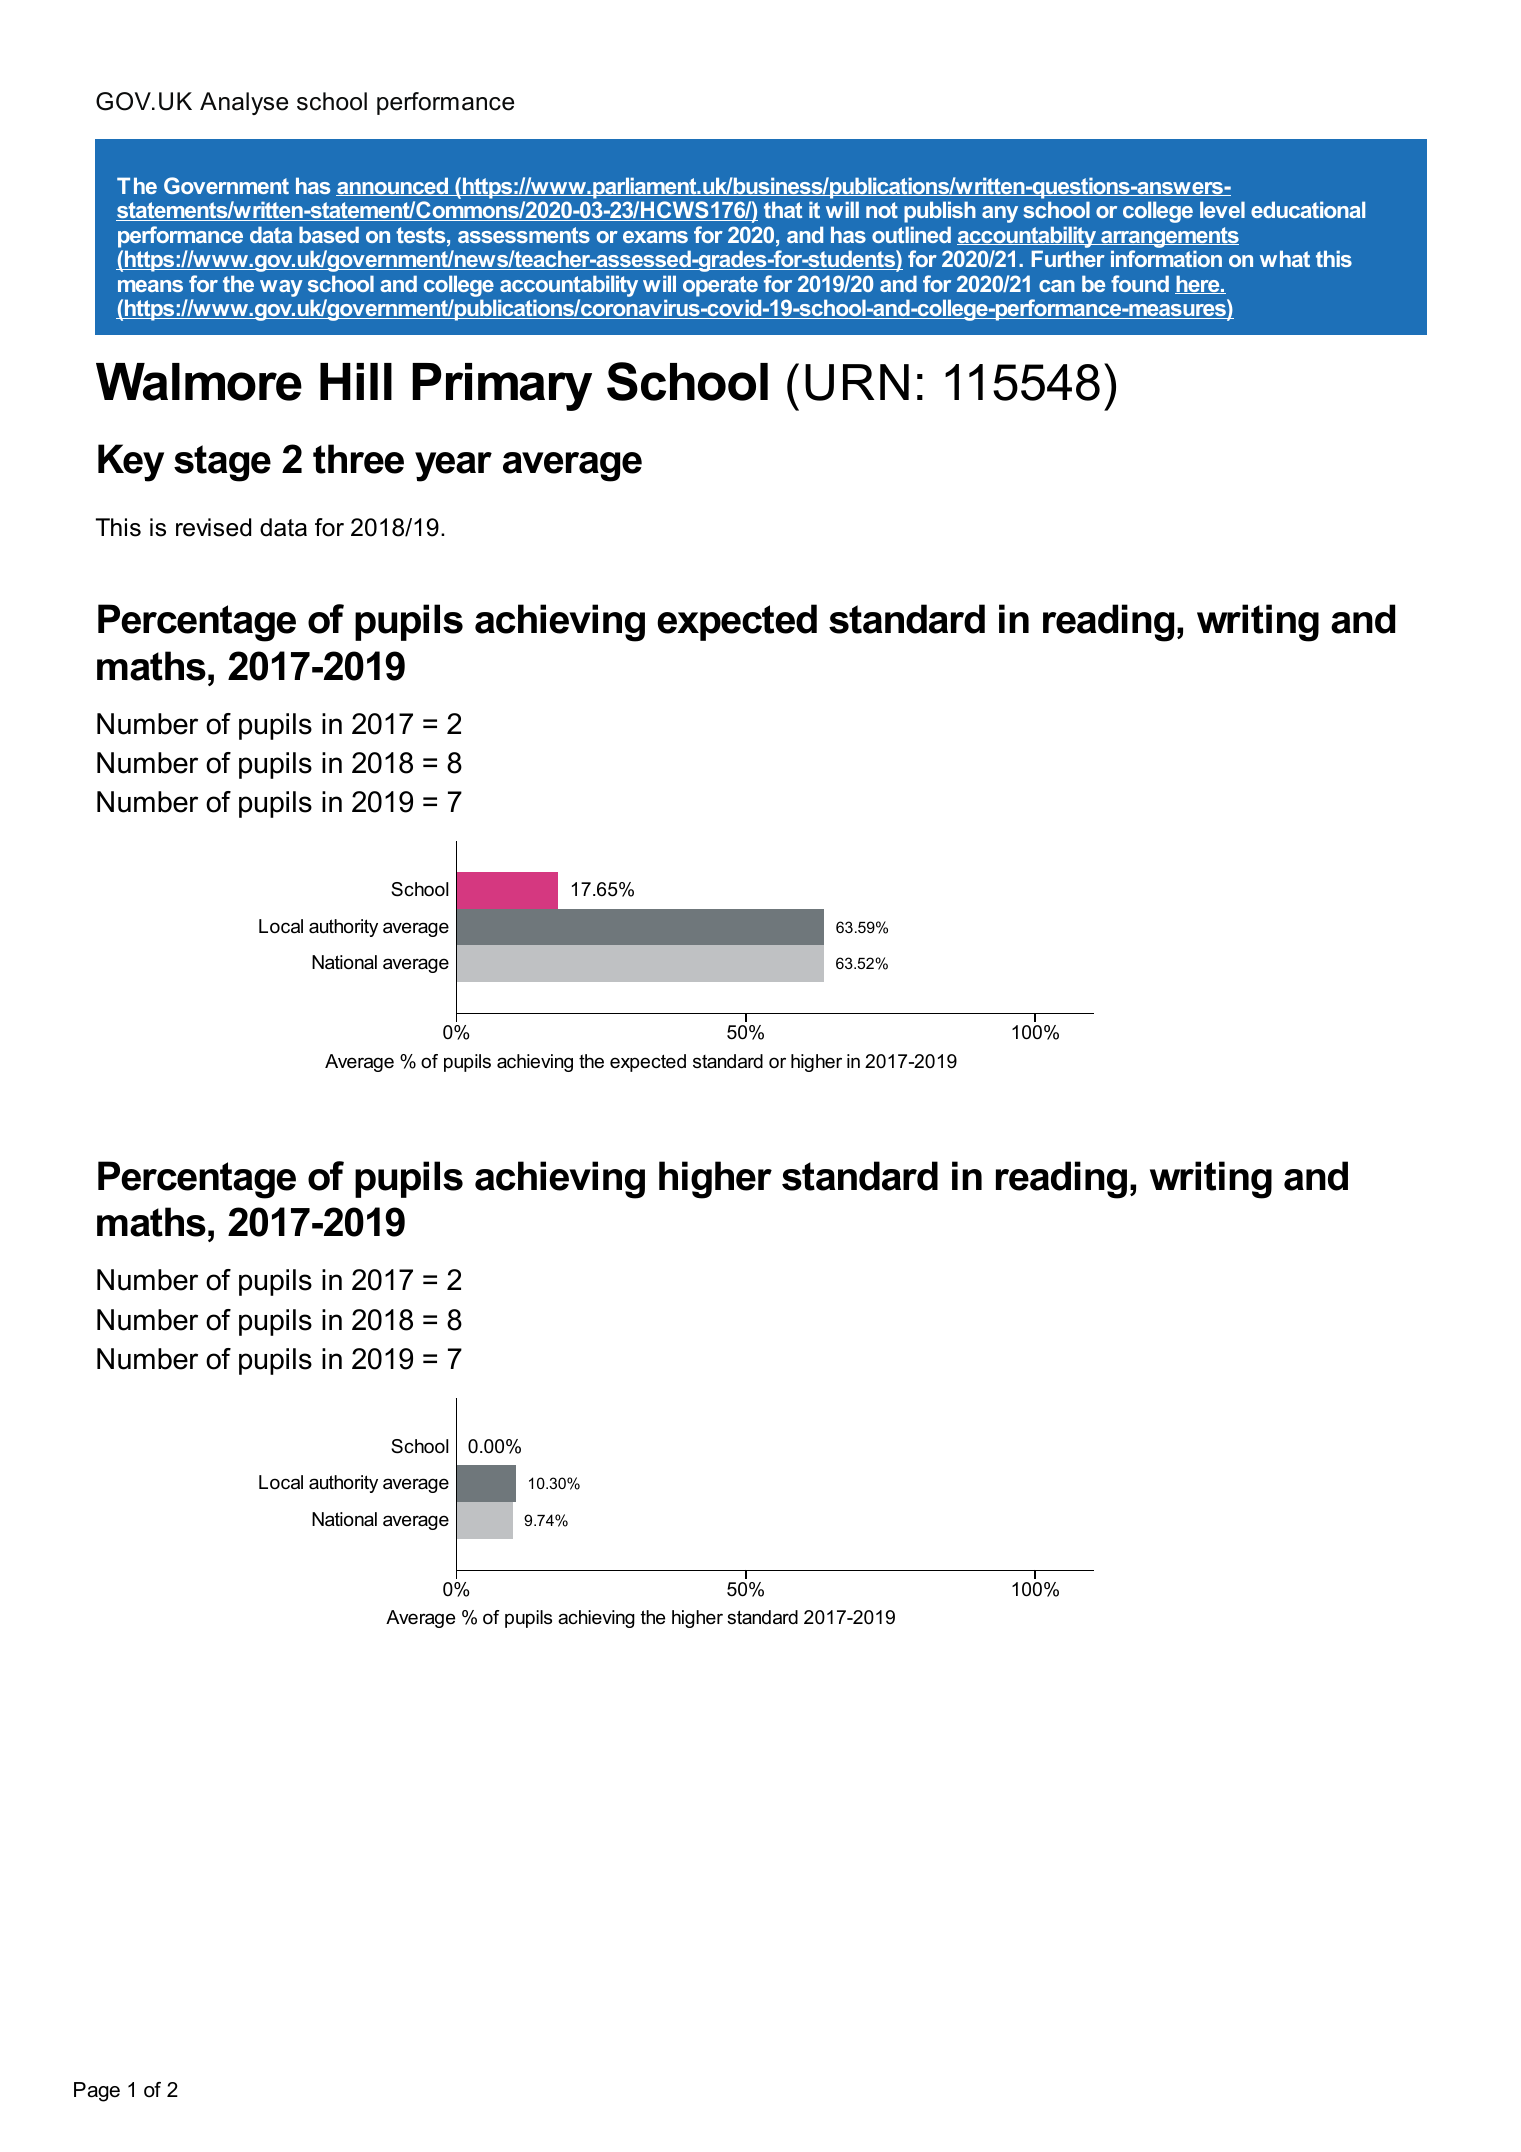 The width and height of the screenshot is (1521, 2152). Describe the element at coordinates (358, 459) in the screenshot. I see `three` at that location.
